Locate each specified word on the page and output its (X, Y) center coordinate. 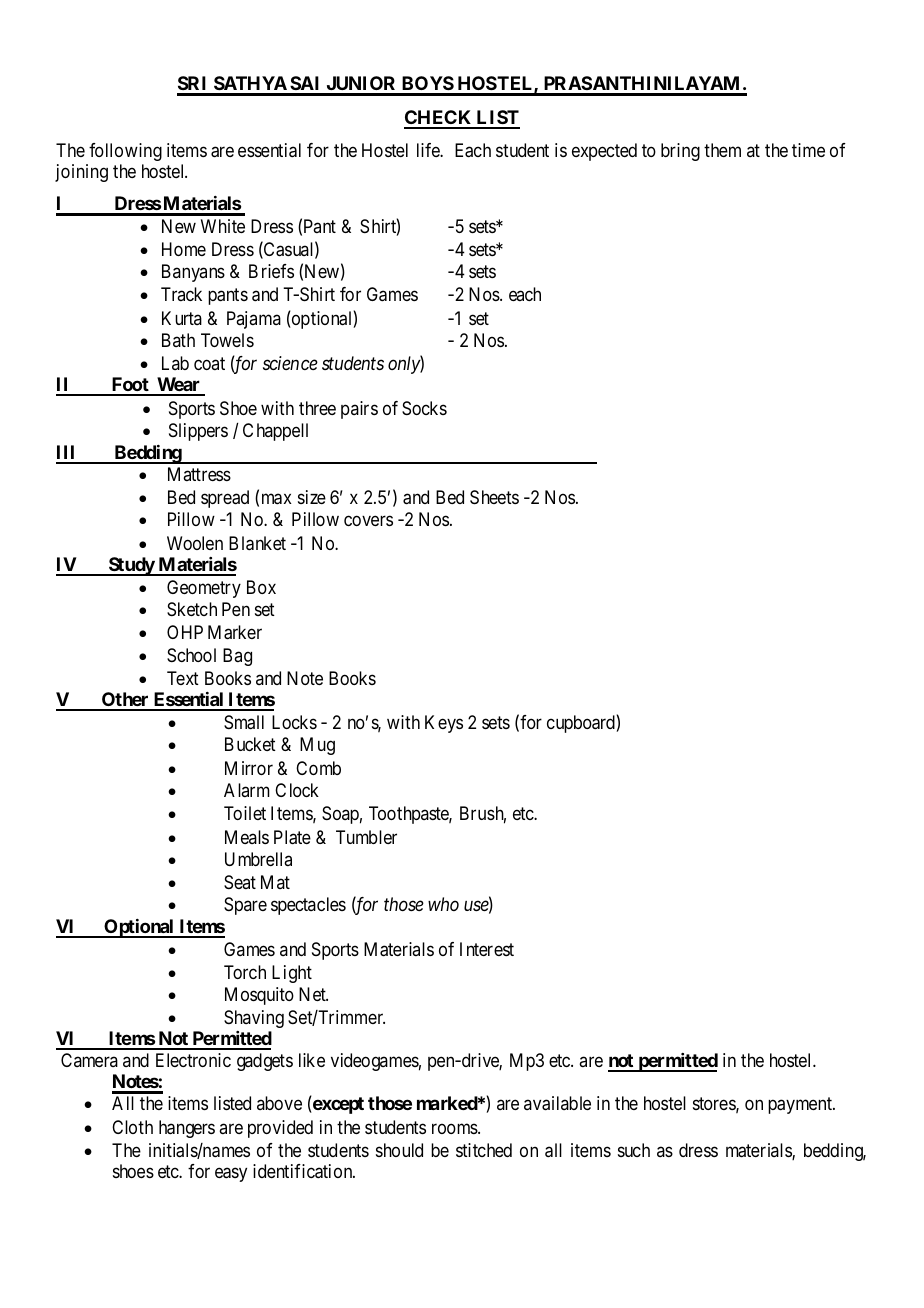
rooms (455, 1128)
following (125, 152)
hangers (187, 1129)
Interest (487, 949)
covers (368, 521)
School (191, 655)
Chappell (275, 432)
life (429, 150)
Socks (424, 408)
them (722, 150)
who (443, 904)
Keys (444, 724)
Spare (245, 906)
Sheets (494, 497)
